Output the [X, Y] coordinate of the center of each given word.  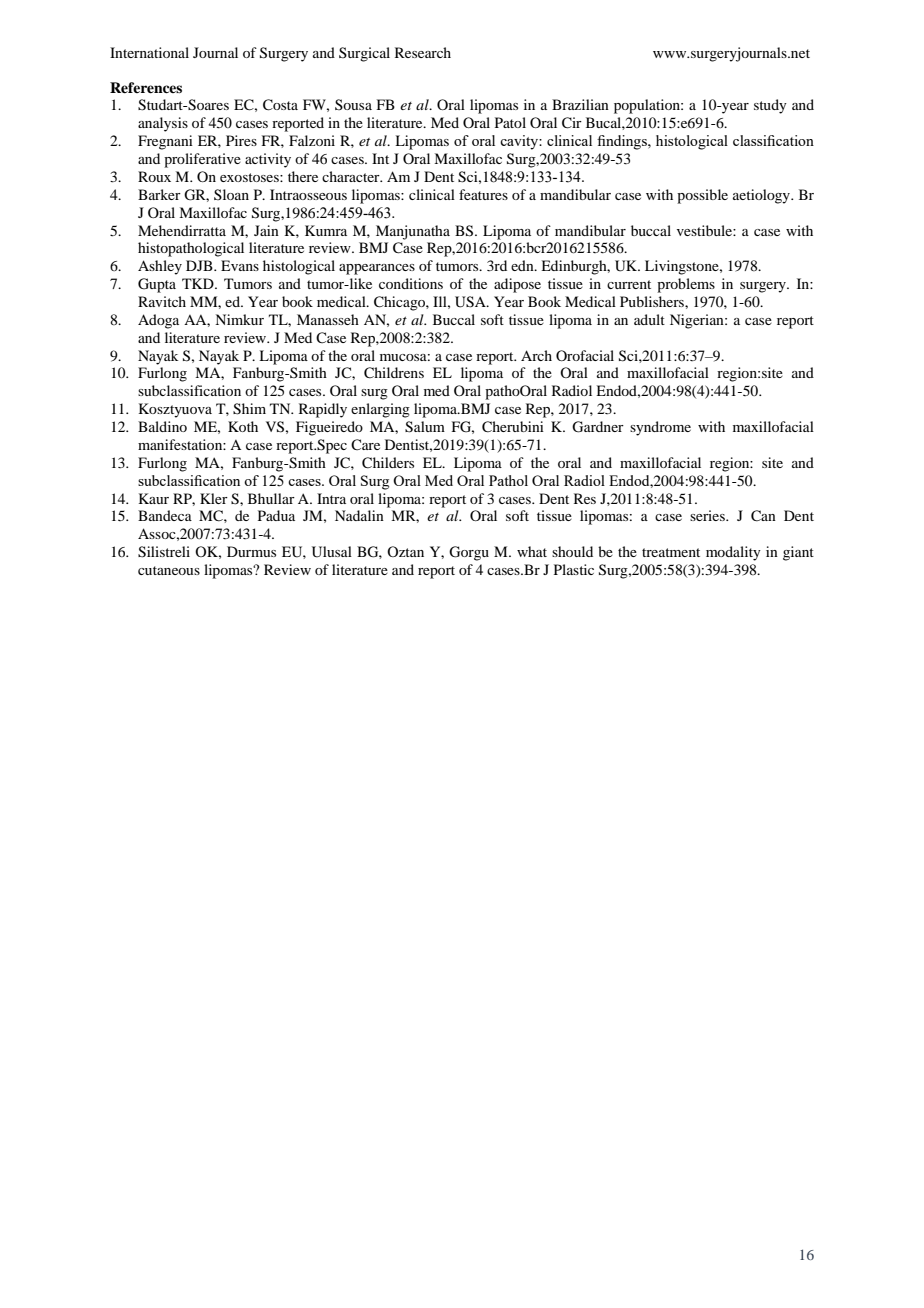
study [770, 106]
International [149, 52]
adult [649, 319]
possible [702, 196]
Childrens [394, 373]
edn [523, 265]
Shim [249, 409]
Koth [243, 426]
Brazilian [580, 104]
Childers [388, 463]
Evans [240, 265]
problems [686, 285]
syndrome [660, 428]
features [483, 194]
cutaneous [169, 570]
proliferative [202, 160]
